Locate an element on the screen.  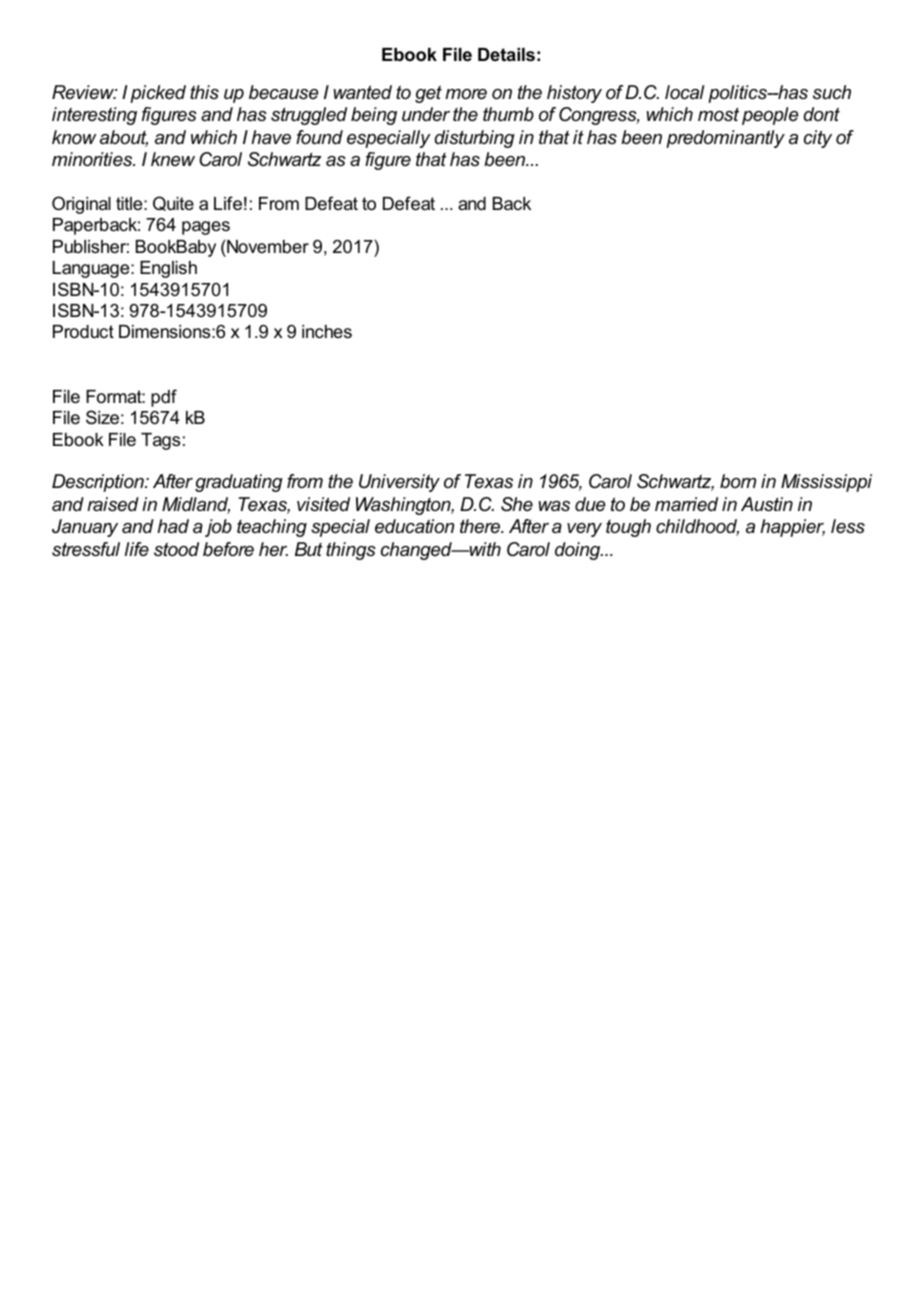
had is located at coordinates (173, 526).
